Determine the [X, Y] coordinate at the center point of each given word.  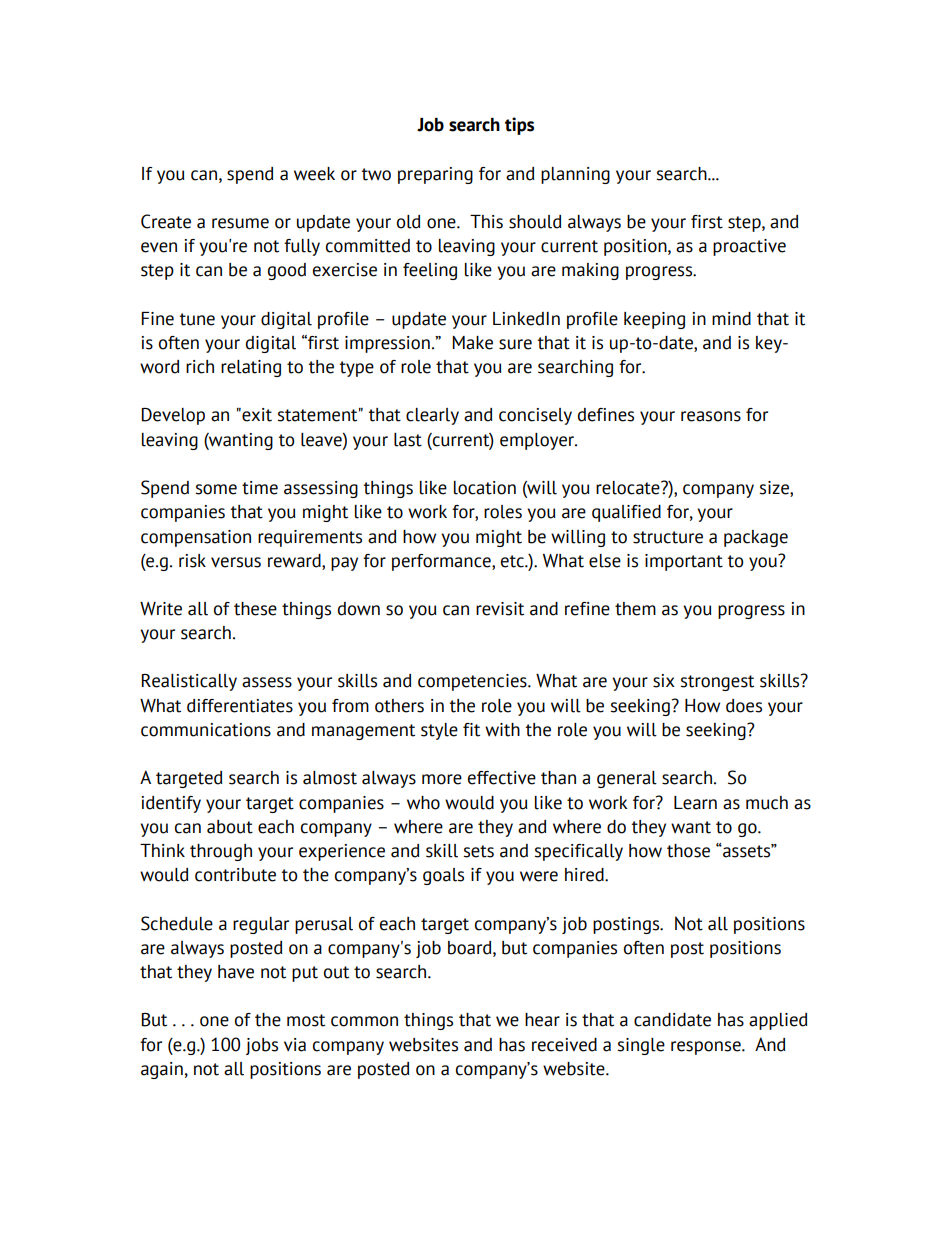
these [255, 609]
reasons [711, 416]
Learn [695, 803]
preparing [435, 175]
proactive [749, 247]
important [684, 562]
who [423, 803]
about [230, 827]
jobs [262, 1046]
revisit [500, 609]
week [314, 174]
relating [251, 368]
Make [472, 343]
